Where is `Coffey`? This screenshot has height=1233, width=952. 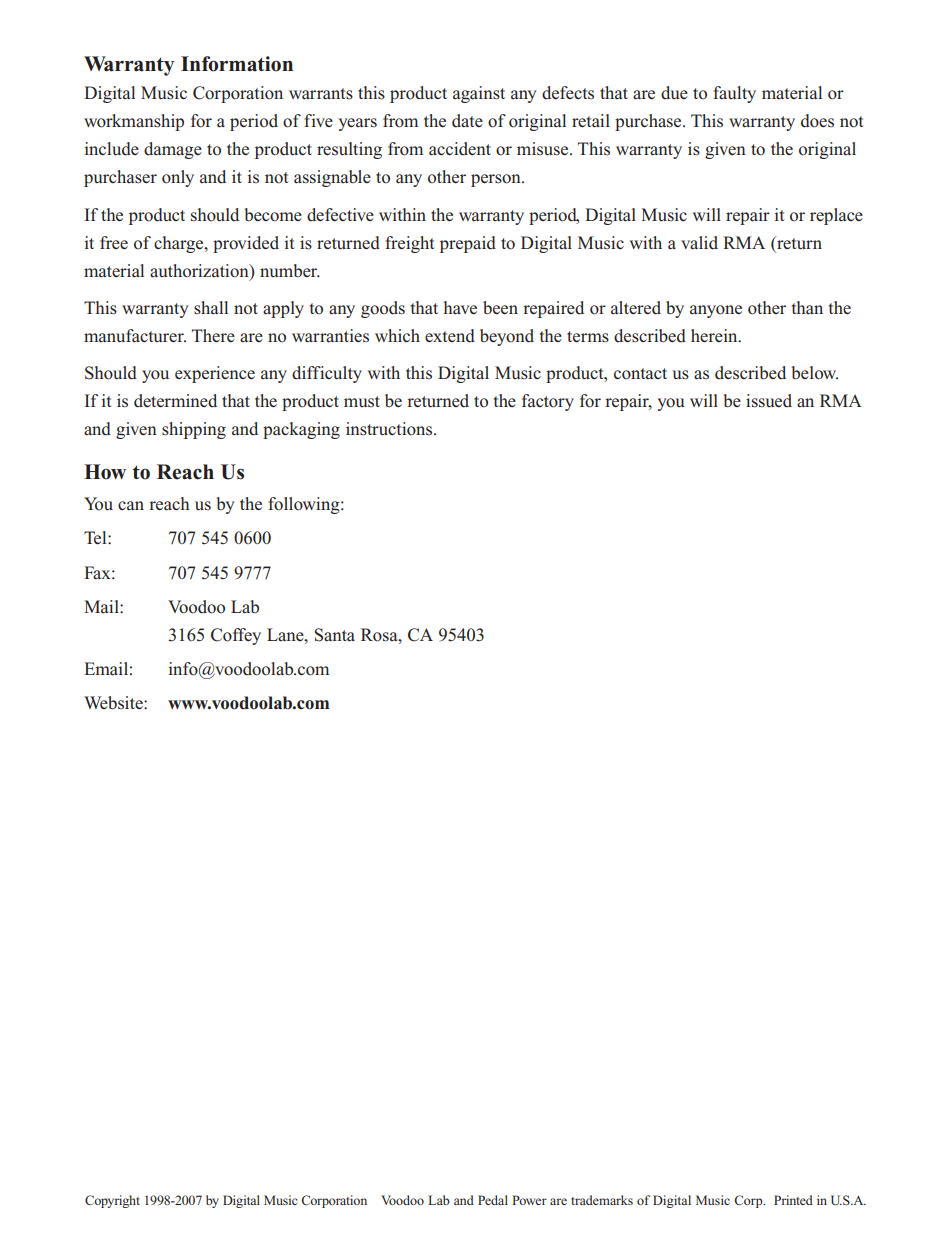
Coffey is located at coordinates (236, 636).
